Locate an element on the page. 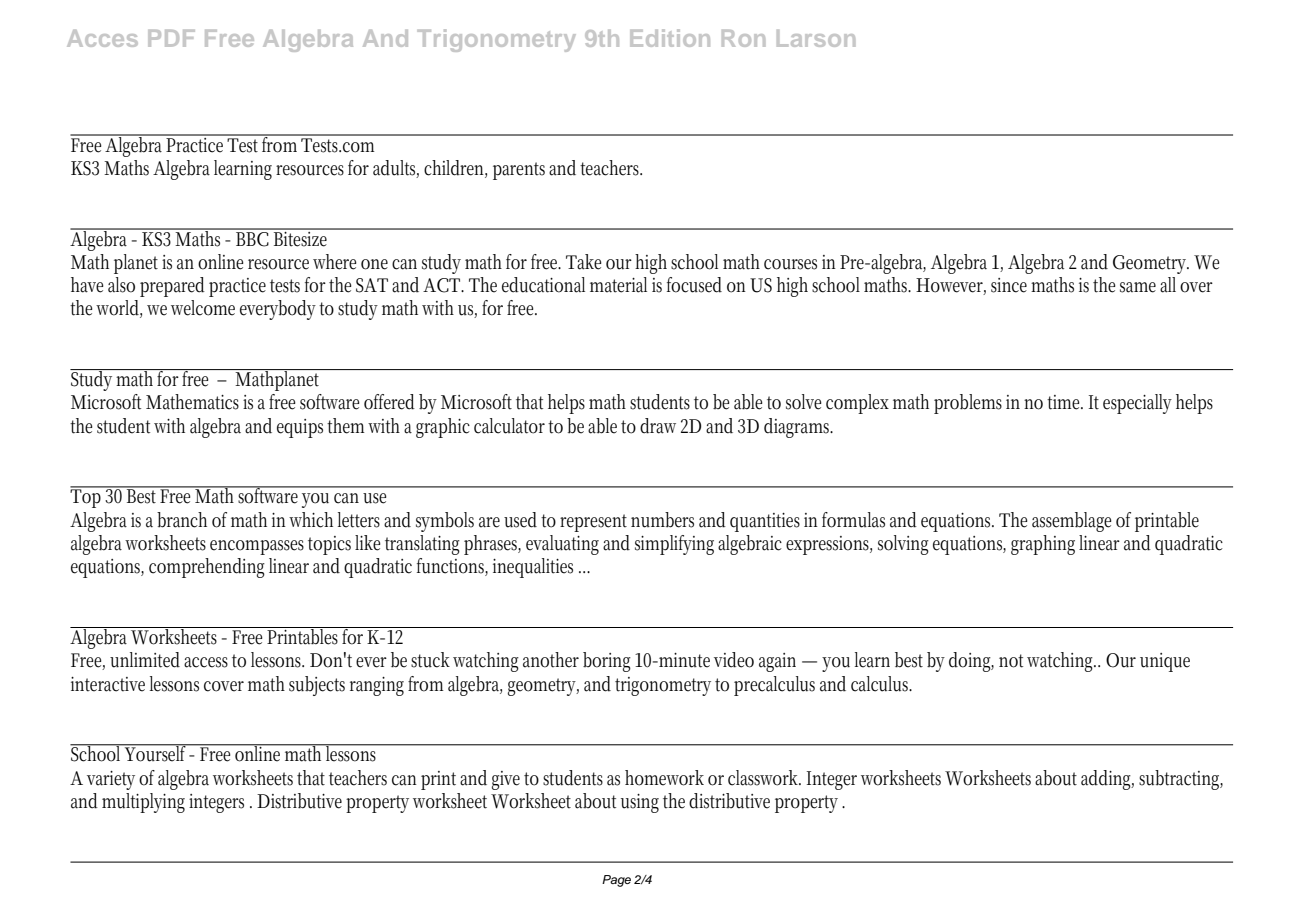  Take is located at coordinates (583, 262).
